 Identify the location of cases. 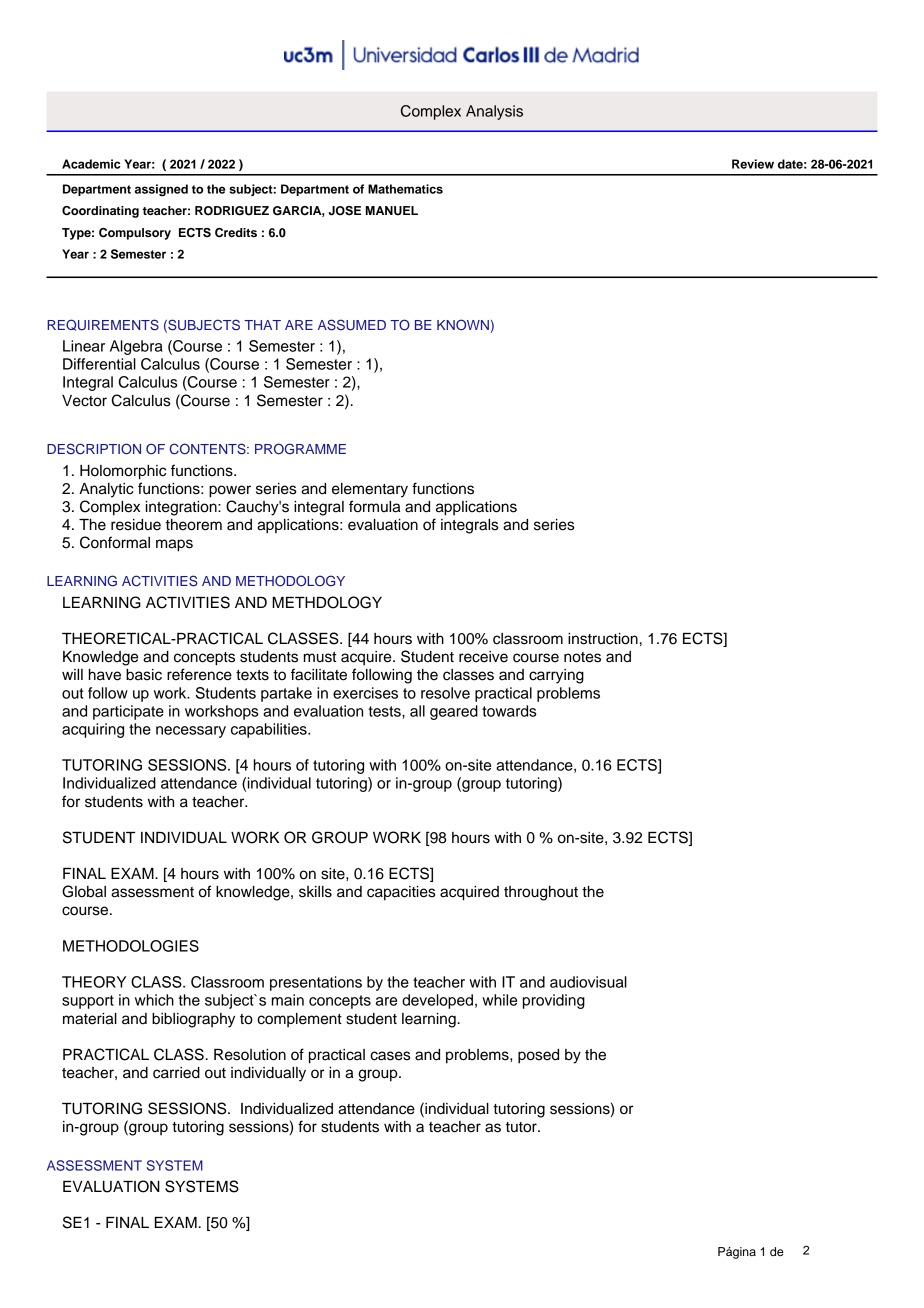
(390, 1056).
